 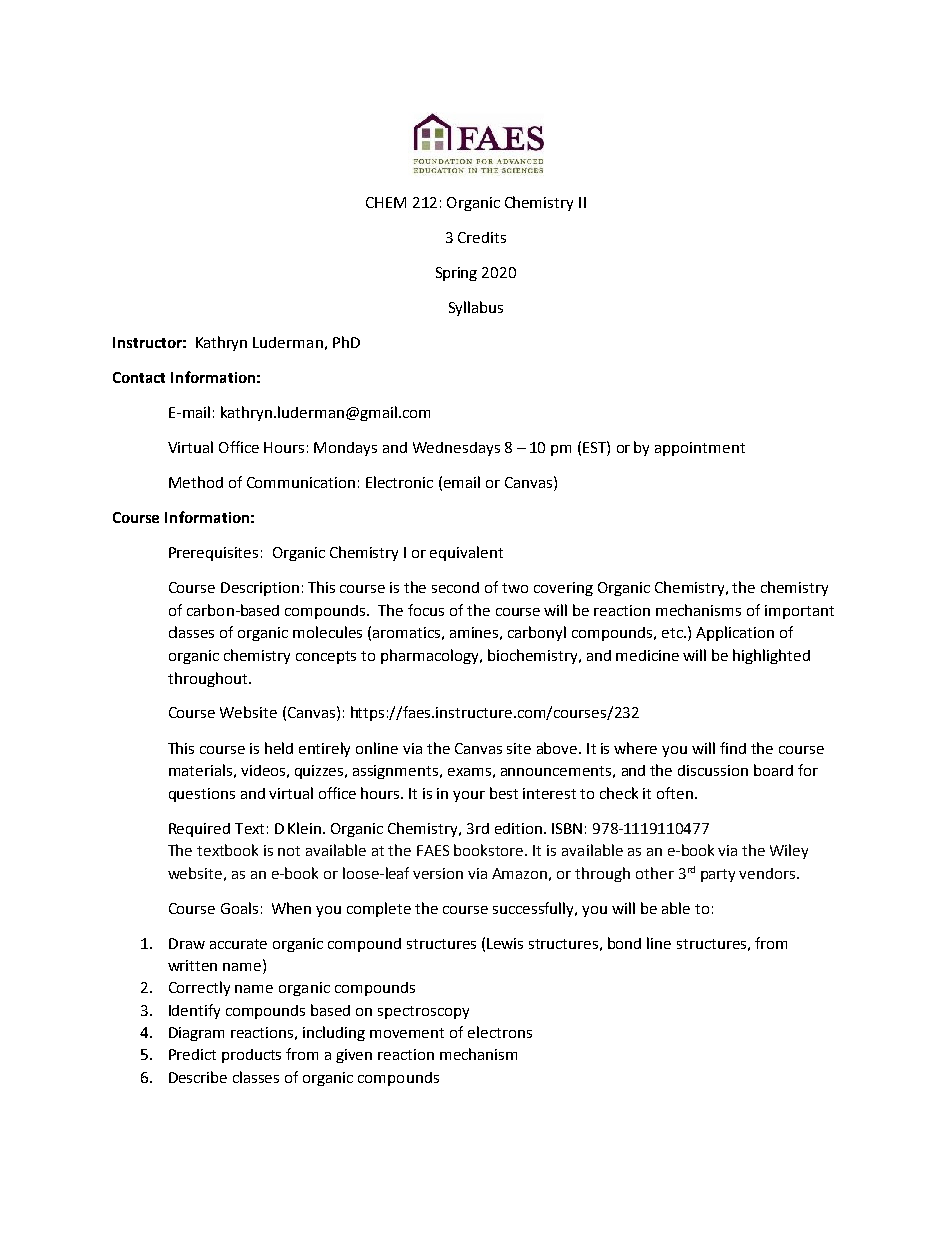 I want to click on Wednesdays, so click(x=456, y=449).
